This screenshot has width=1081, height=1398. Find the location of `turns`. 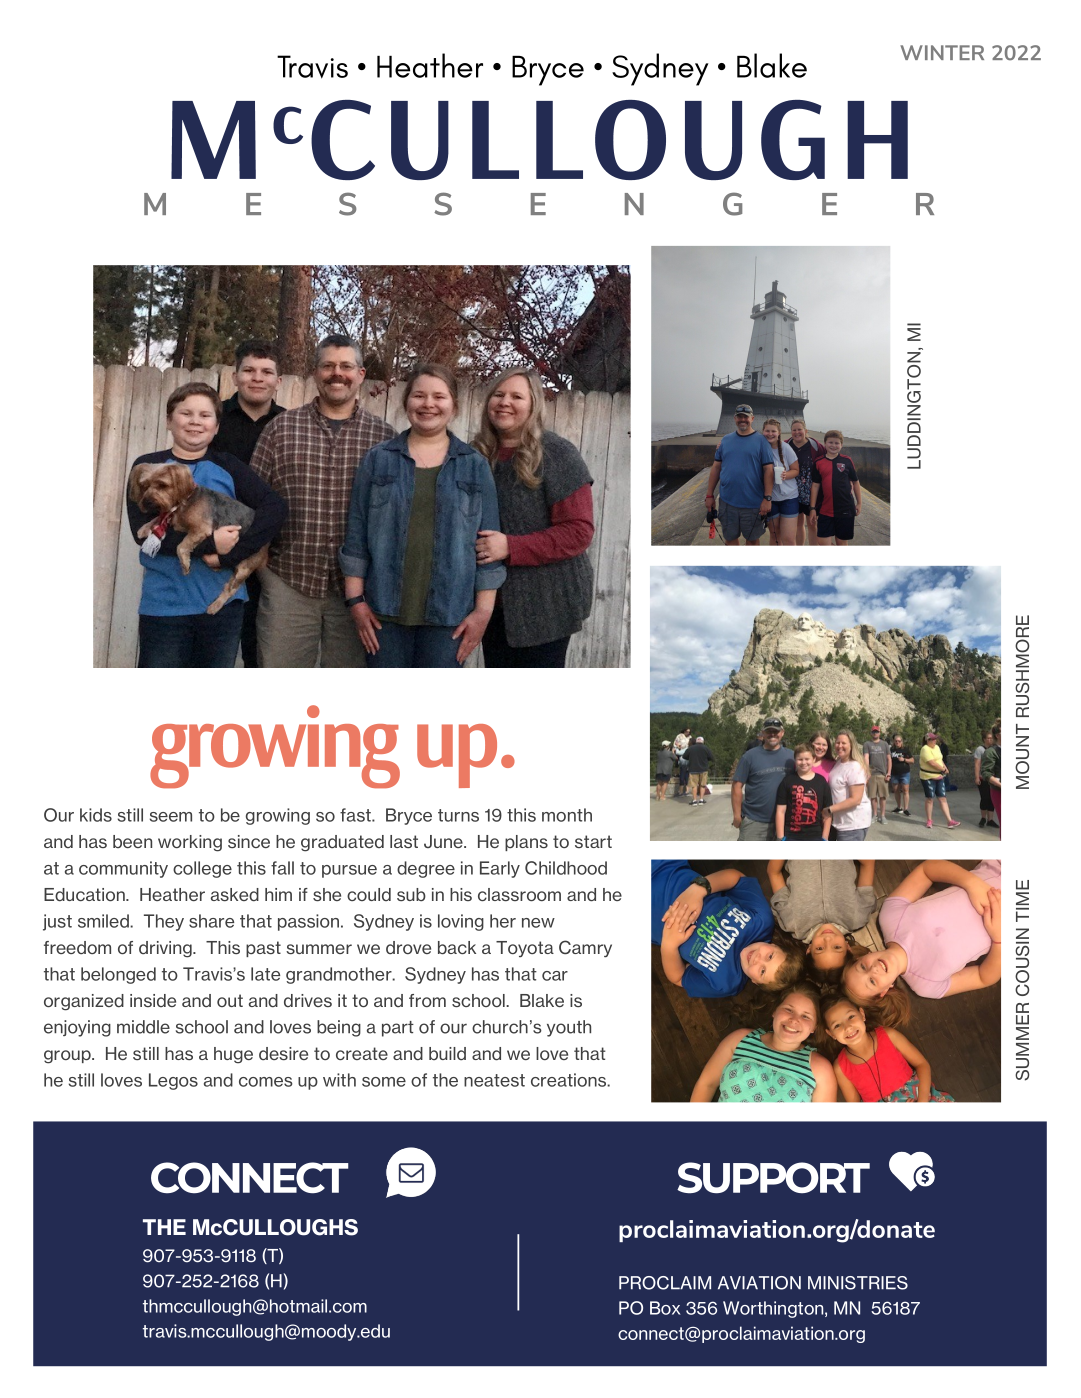

turns is located at coordinates (458, 815).
